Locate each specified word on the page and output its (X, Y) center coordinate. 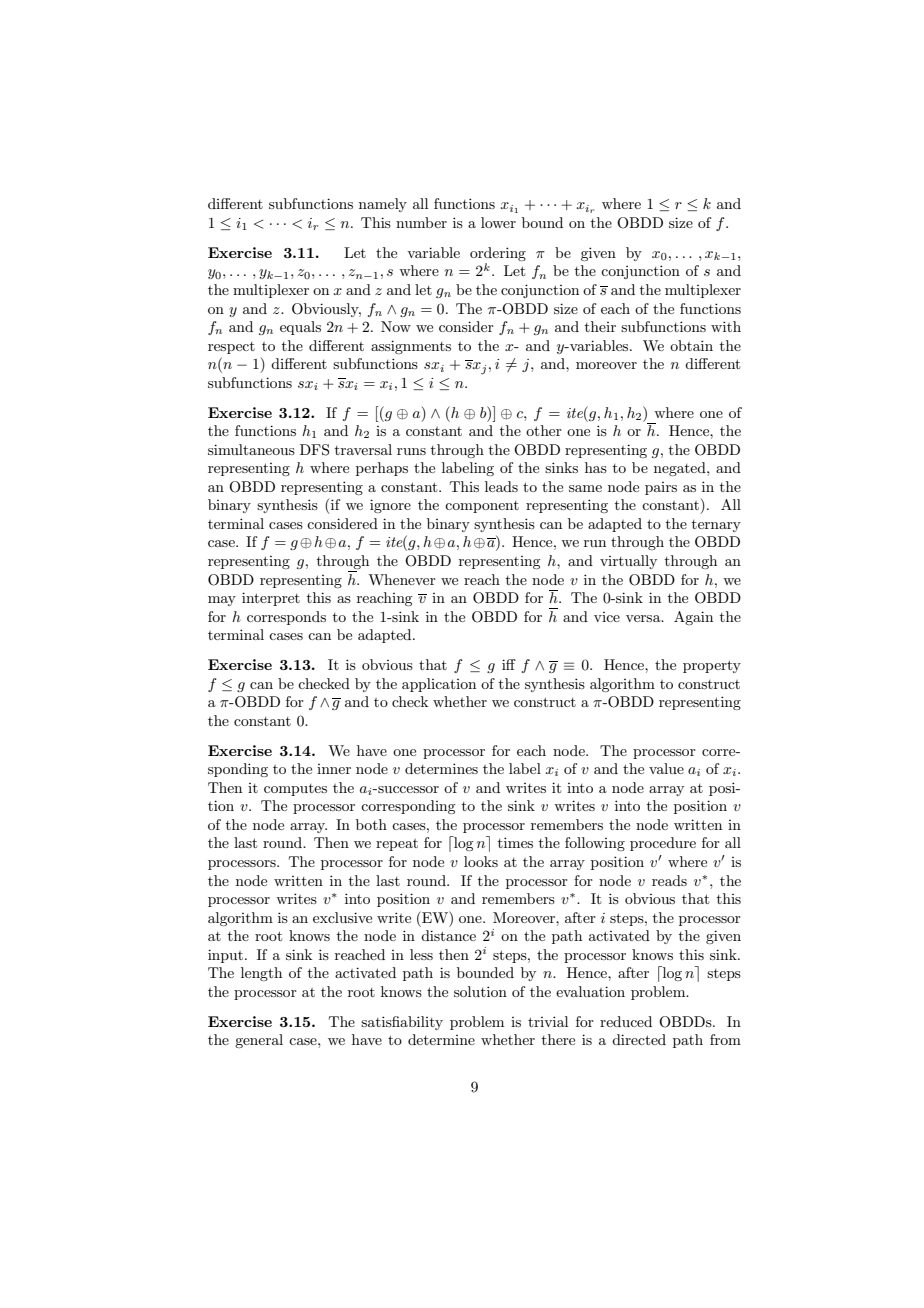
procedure (663, 844)
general (259, 1041)
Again (693, 618)
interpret (271, 599)
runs (411, 451)
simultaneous (251, 449)
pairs (661, 488)
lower (498, 222)
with (726, 326)
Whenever (402, 579)
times (515, 842)
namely (383, 205)
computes (295, 790)
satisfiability (402, 1023)
